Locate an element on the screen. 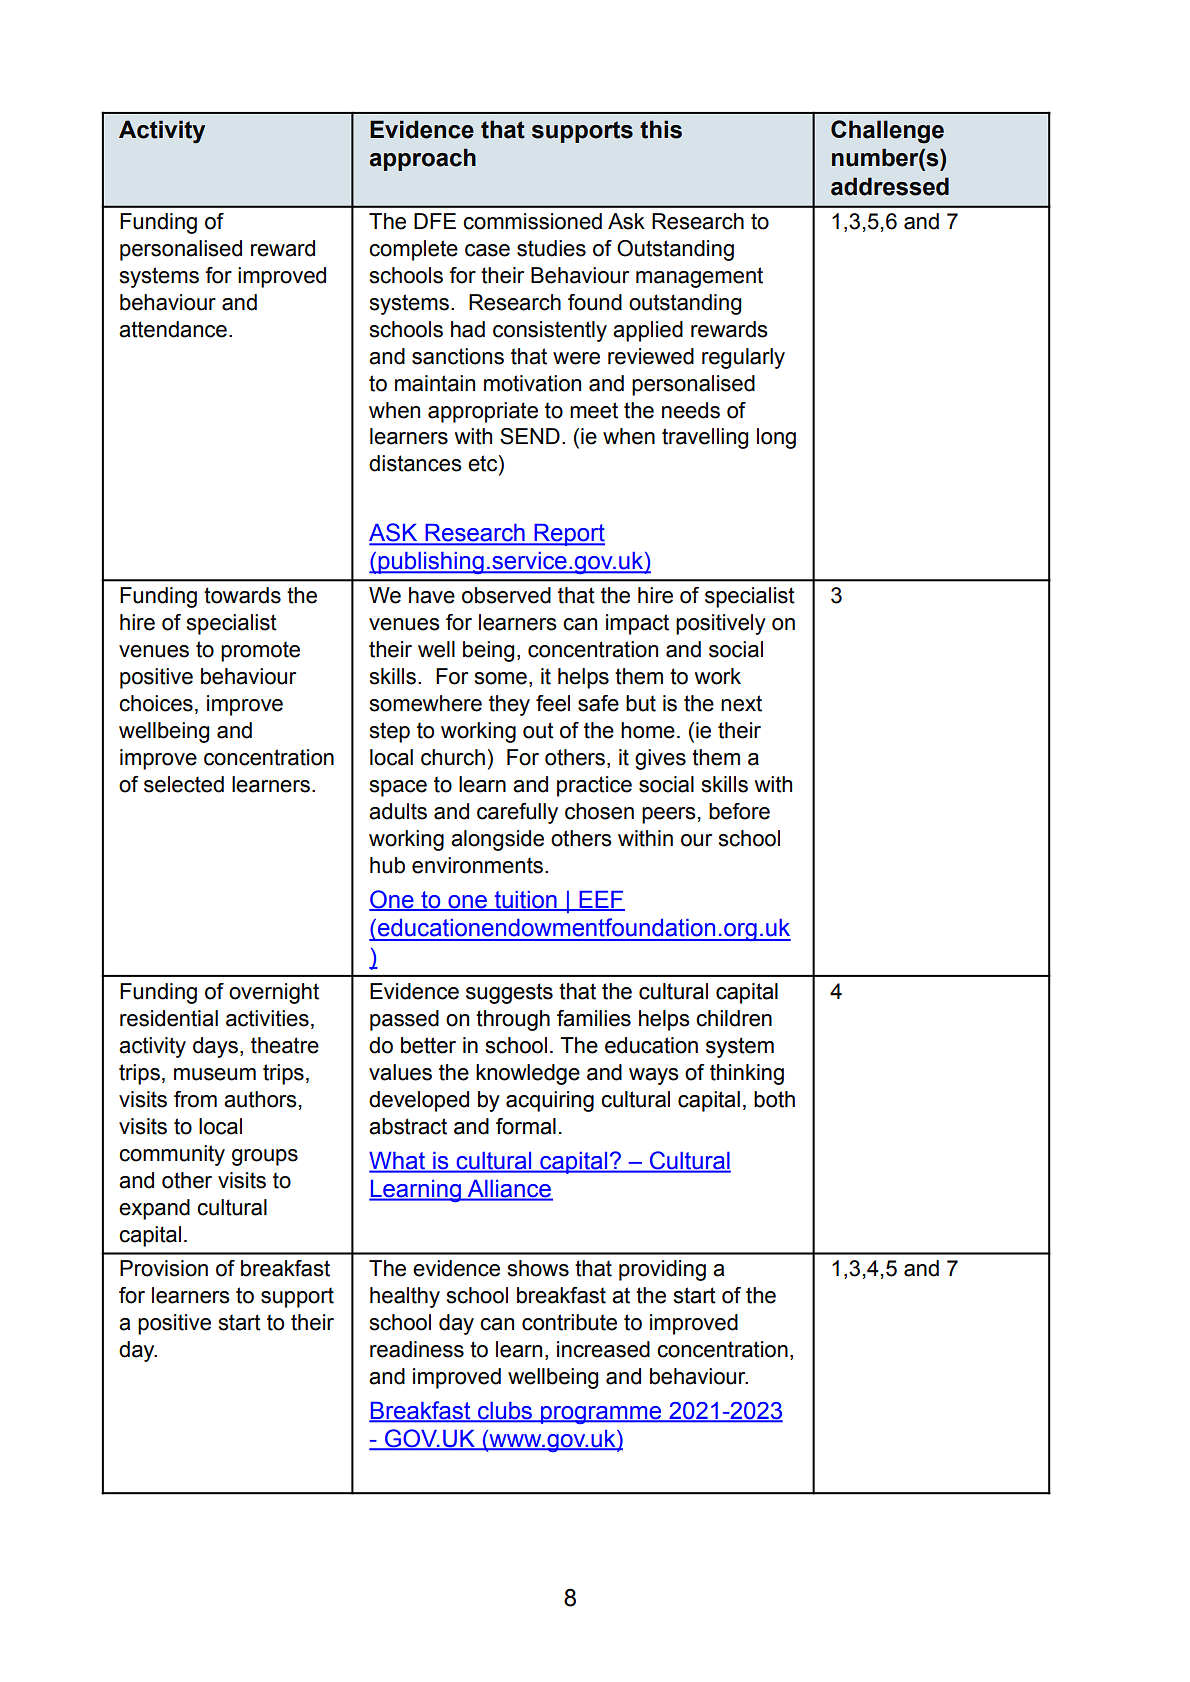 Image resolution: width=1190 pixels, height=1682 pixels. clubs is located at coordinates (505, 1411).
